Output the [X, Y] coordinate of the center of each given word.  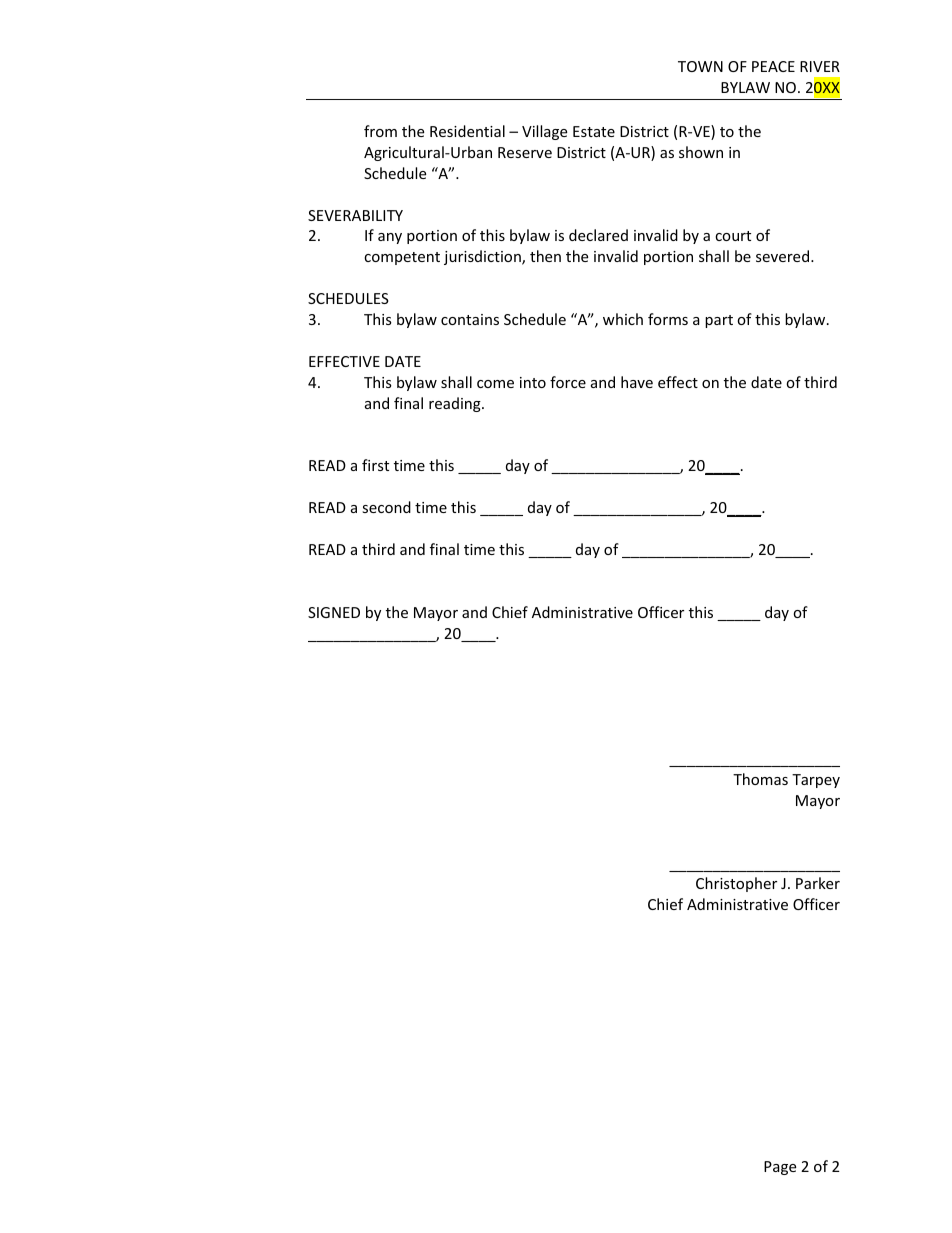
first [375, 465]
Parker [818, 883]
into [533, 382]
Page [780, 1168]
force [568, 382]
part [719, 321]
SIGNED [334, 612]
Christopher [736, 884]
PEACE [773, 66]
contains [470, 319]
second [386, 507]
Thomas [760, 779]
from [380, 131]
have [637, 382]
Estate [594, 131]
